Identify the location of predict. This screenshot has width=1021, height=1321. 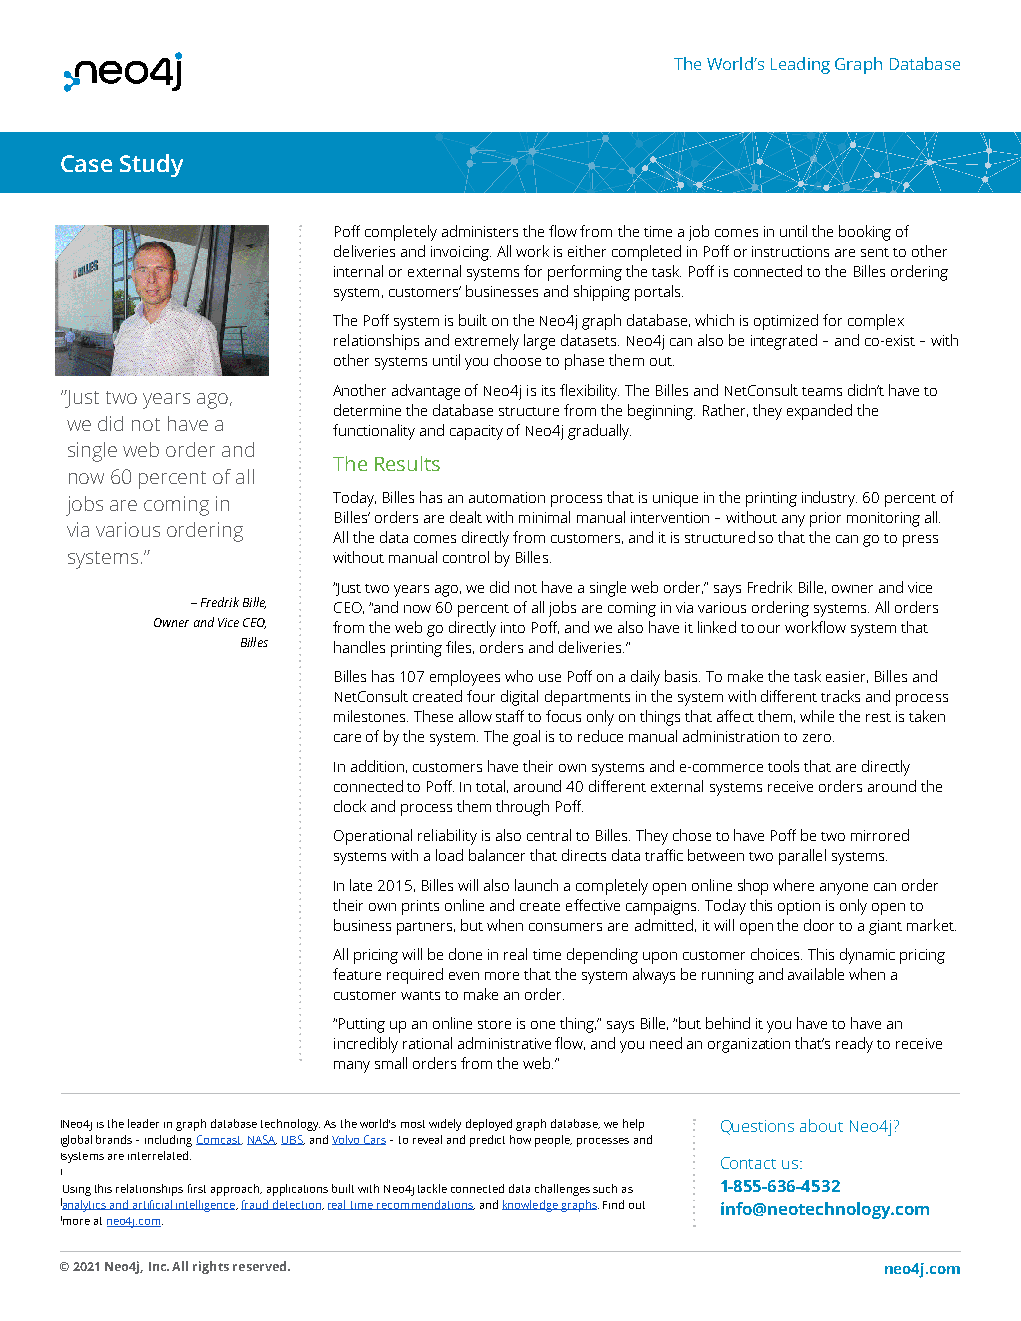
(487, 1141).
